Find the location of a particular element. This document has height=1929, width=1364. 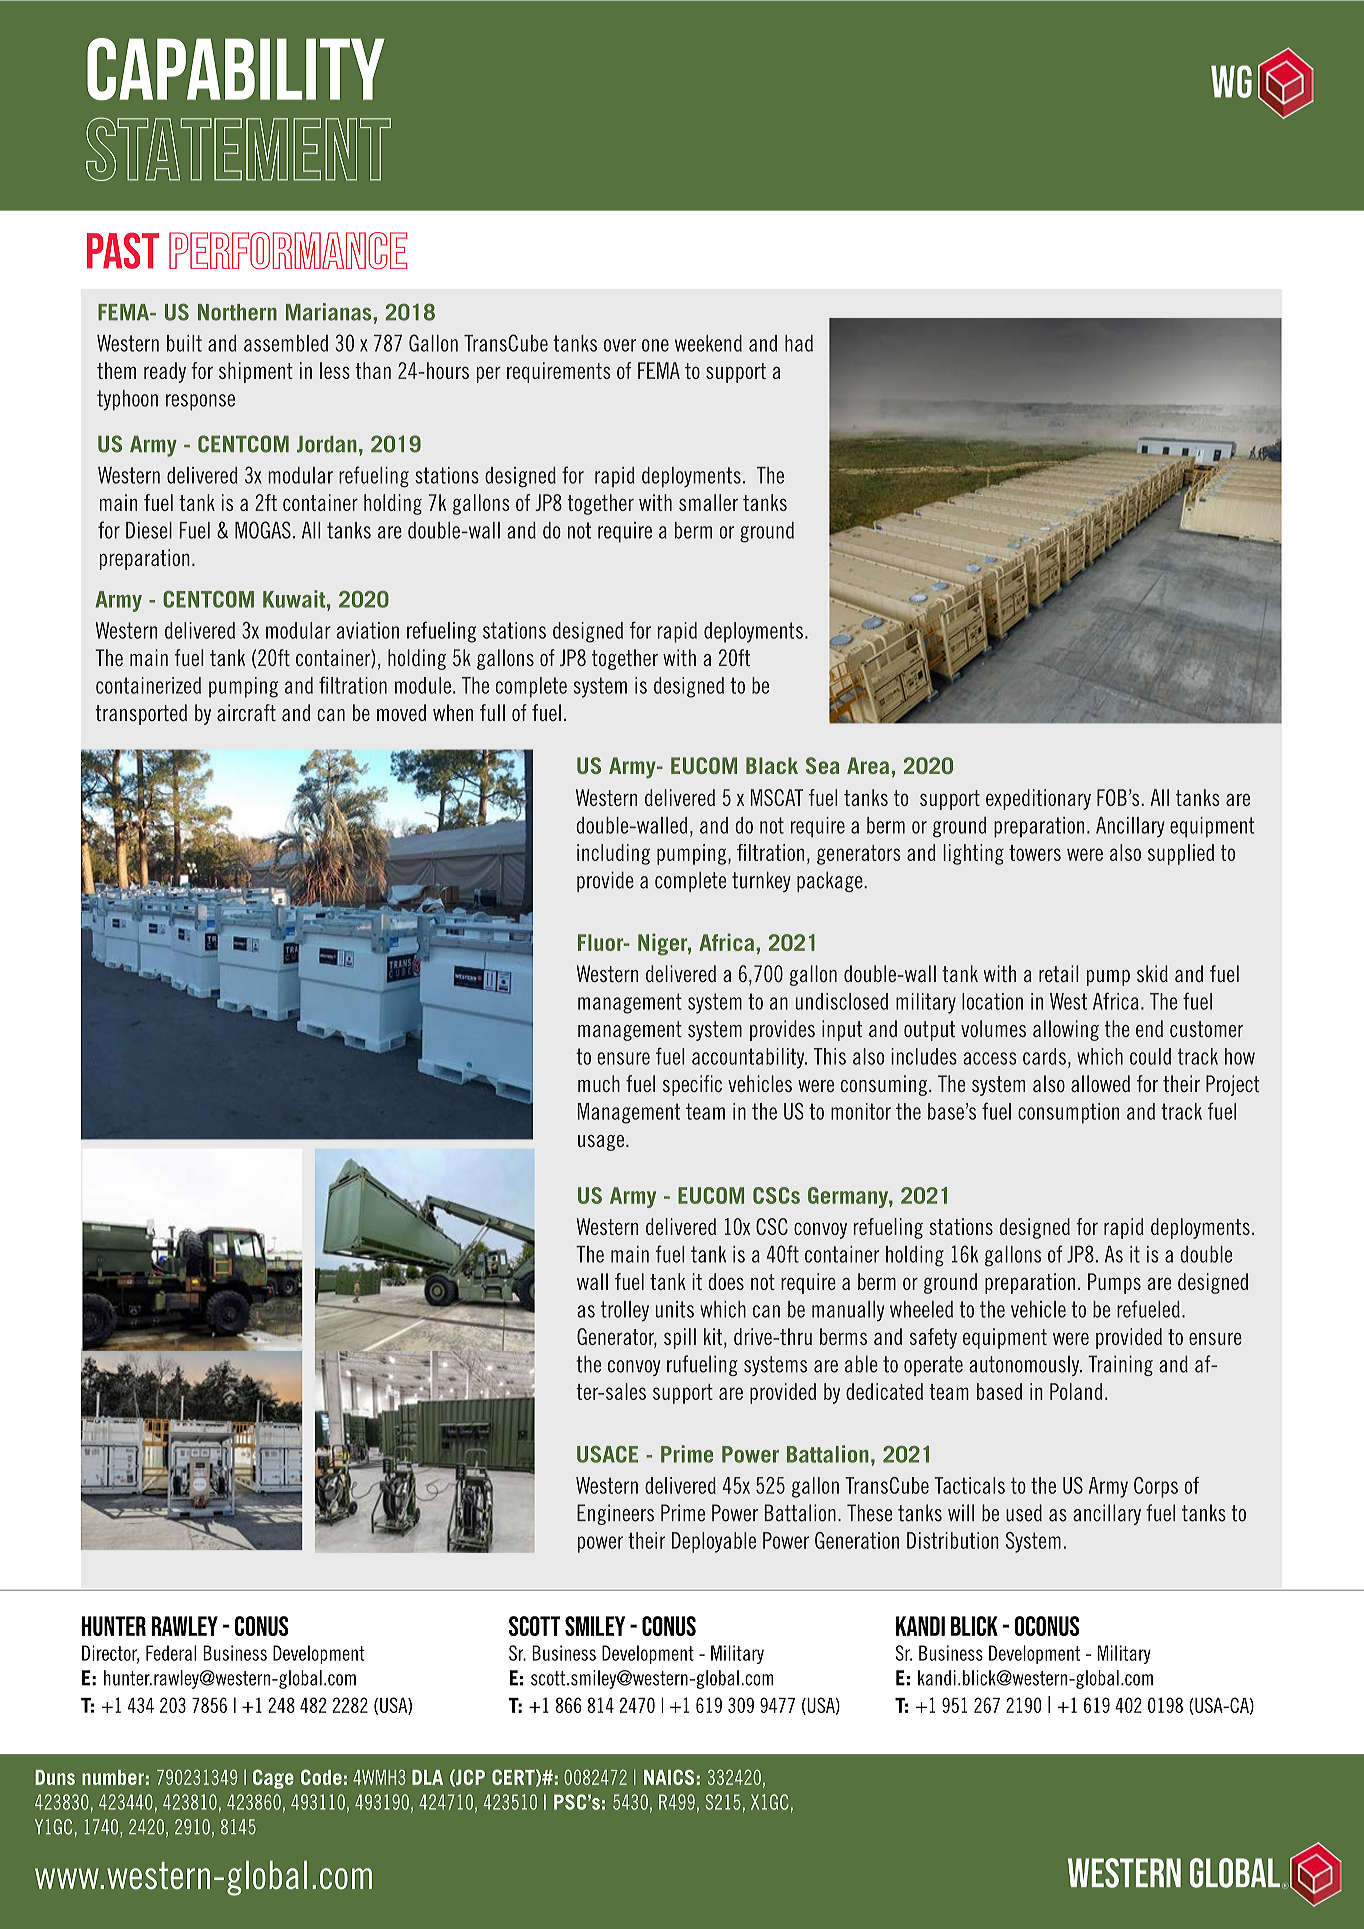

including is located at coordinates (613, 854).
